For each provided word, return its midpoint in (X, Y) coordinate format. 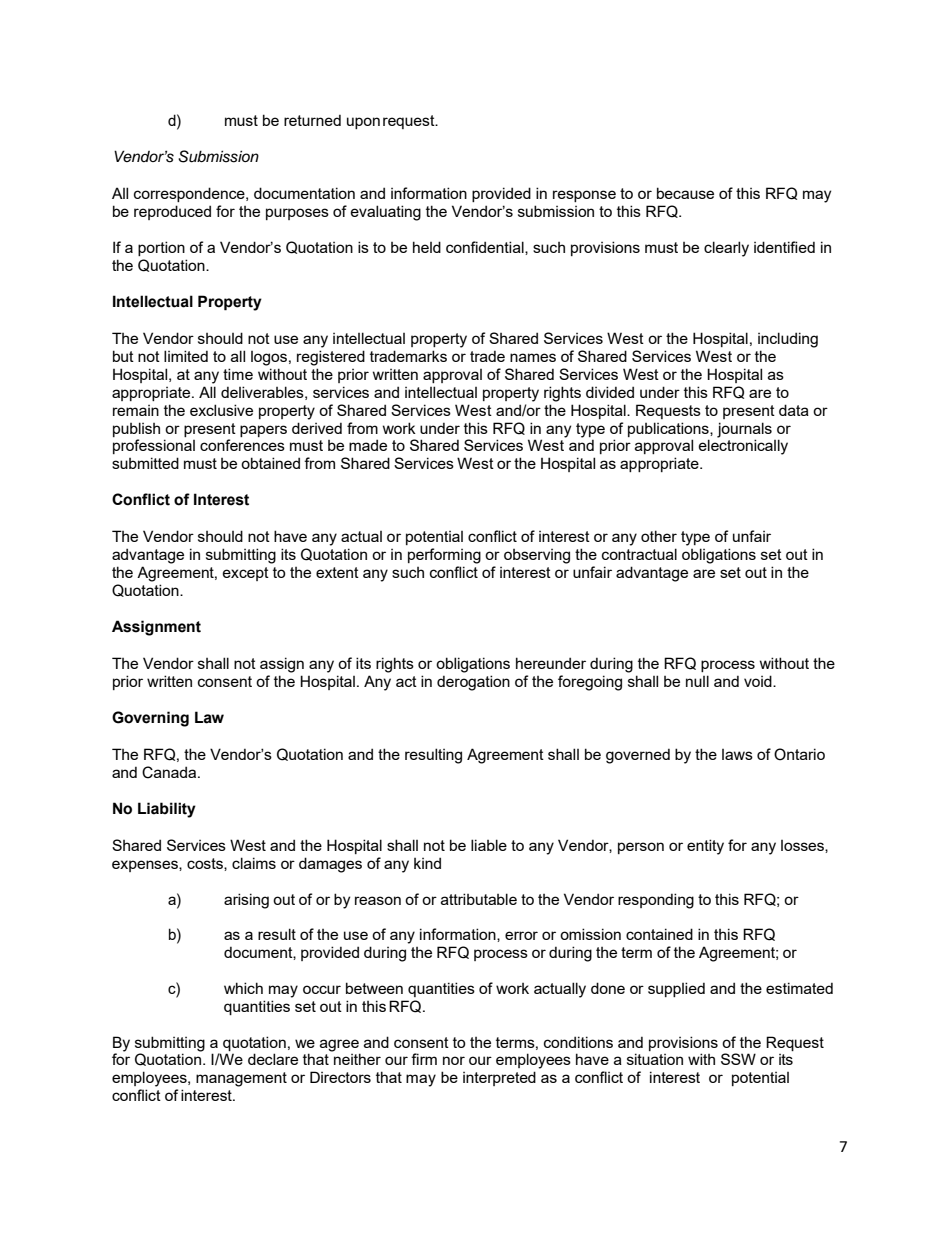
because (685, 193)
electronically (743, 447)
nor (454, 1060)
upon (363, 123)
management (241, 1079)
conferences (242, 445)
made (368, 445)
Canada (170, 772)
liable (489, 845)
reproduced (172, 212)
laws (737, 754)
